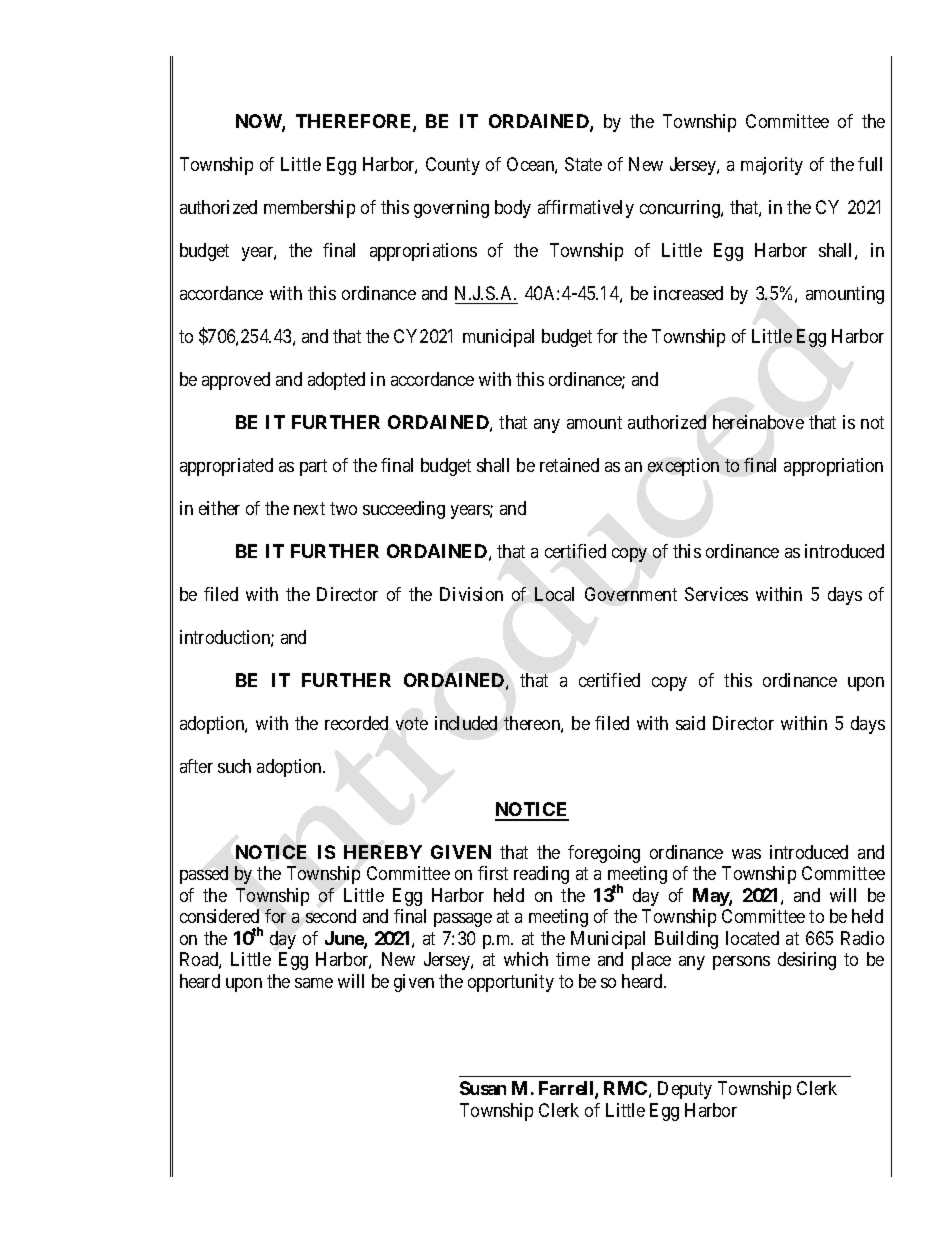  Describe the element at coordinates (513, 209) in the screenshot. I see `body` at that location.
